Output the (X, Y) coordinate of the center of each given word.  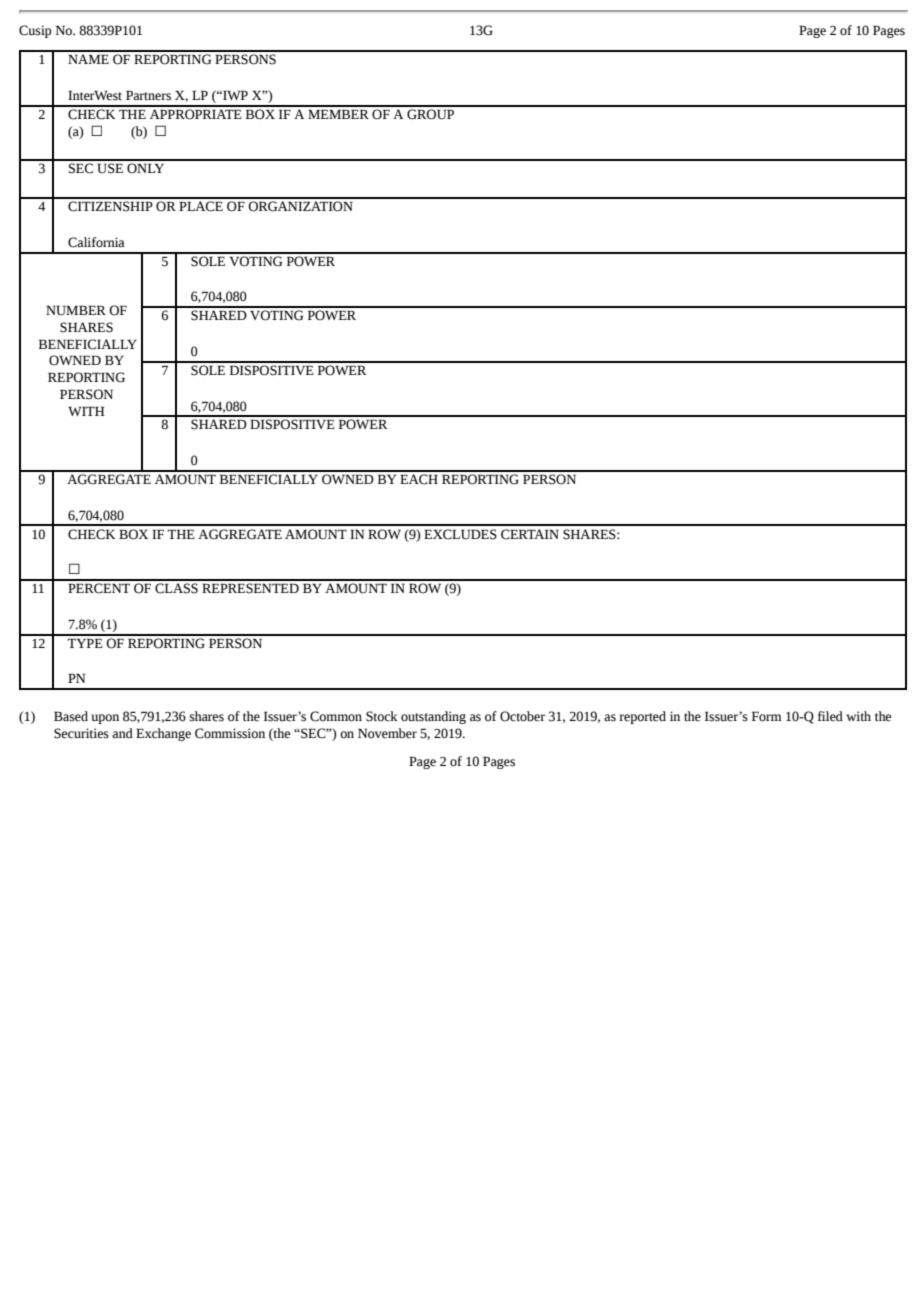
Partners (148, 95)
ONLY (145, 168)
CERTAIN (530, 534)
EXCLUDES (460, 534)
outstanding (433, 717)
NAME (88, 59)
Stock (382, 716)
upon (105, 719)
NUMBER (76, 310)
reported (642, 717)
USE (110, 168)
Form (767, 716)
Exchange (163, 734)
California (96, 242)
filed (830, 716)
